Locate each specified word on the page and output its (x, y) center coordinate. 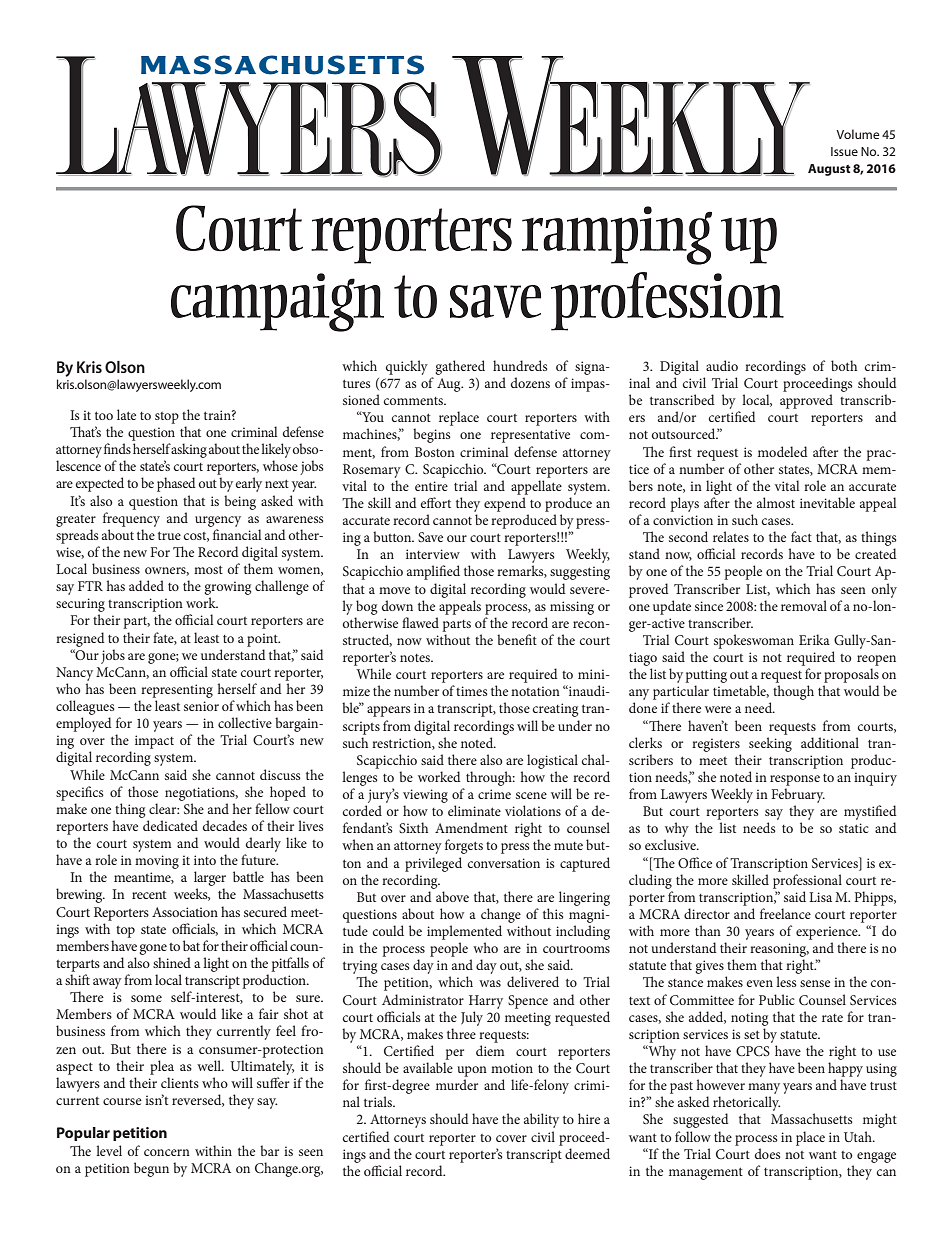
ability (541, 1120)
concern (167, 1152)
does (768, 1153)
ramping (617, 235)
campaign (277, 302)
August (829, 170)
